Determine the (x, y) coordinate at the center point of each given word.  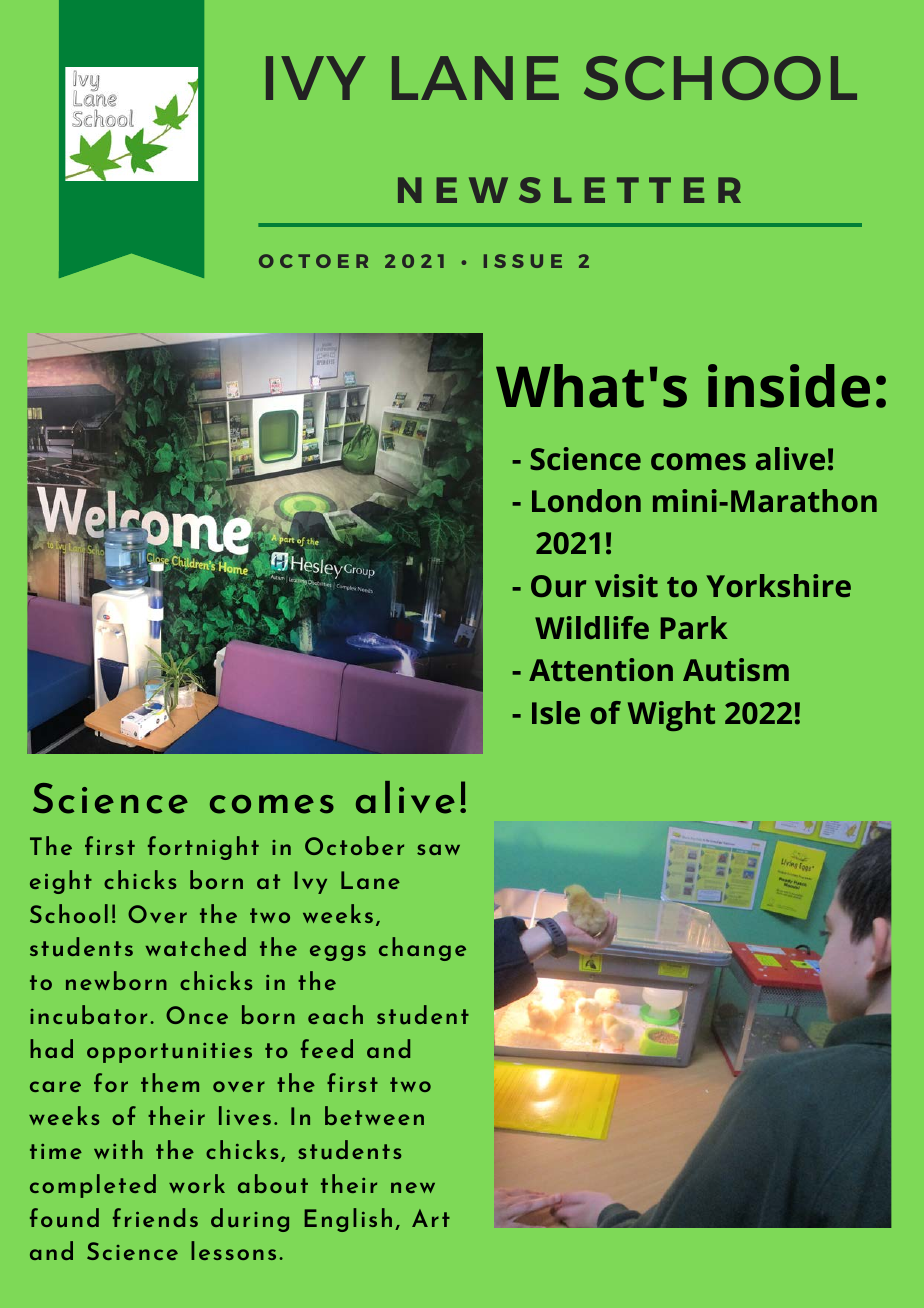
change (422, 949)
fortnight (203, 848)
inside (789, 386)
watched (196, 946)
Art (431, 1218)
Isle (556, 712)
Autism (736, 669)
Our (558, 586)
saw (438, 849)
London (586, 500)
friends (155, 1217)
